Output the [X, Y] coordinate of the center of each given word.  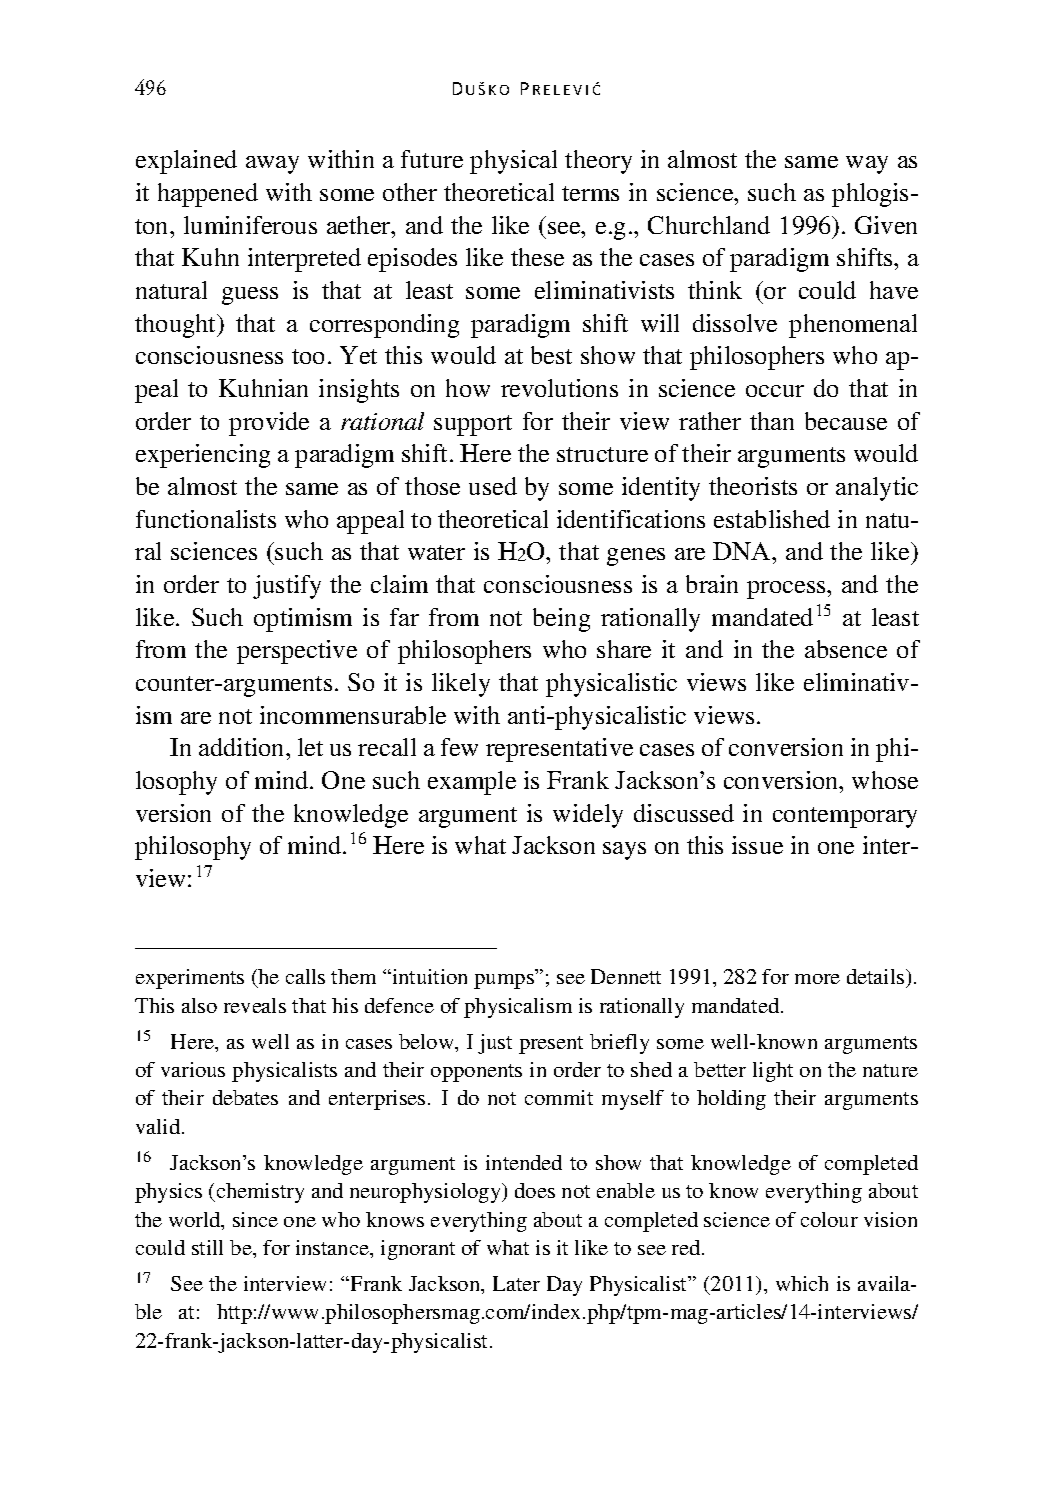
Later [516, 1283]
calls [305, 976]
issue [757, 845]
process [787, 590]
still [207, 1247]
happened [208, 195]
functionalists [206, 519]
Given [886, 225]
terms [590, 193]
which [802, 1283]
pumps [504, 981]
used [493, 486]
